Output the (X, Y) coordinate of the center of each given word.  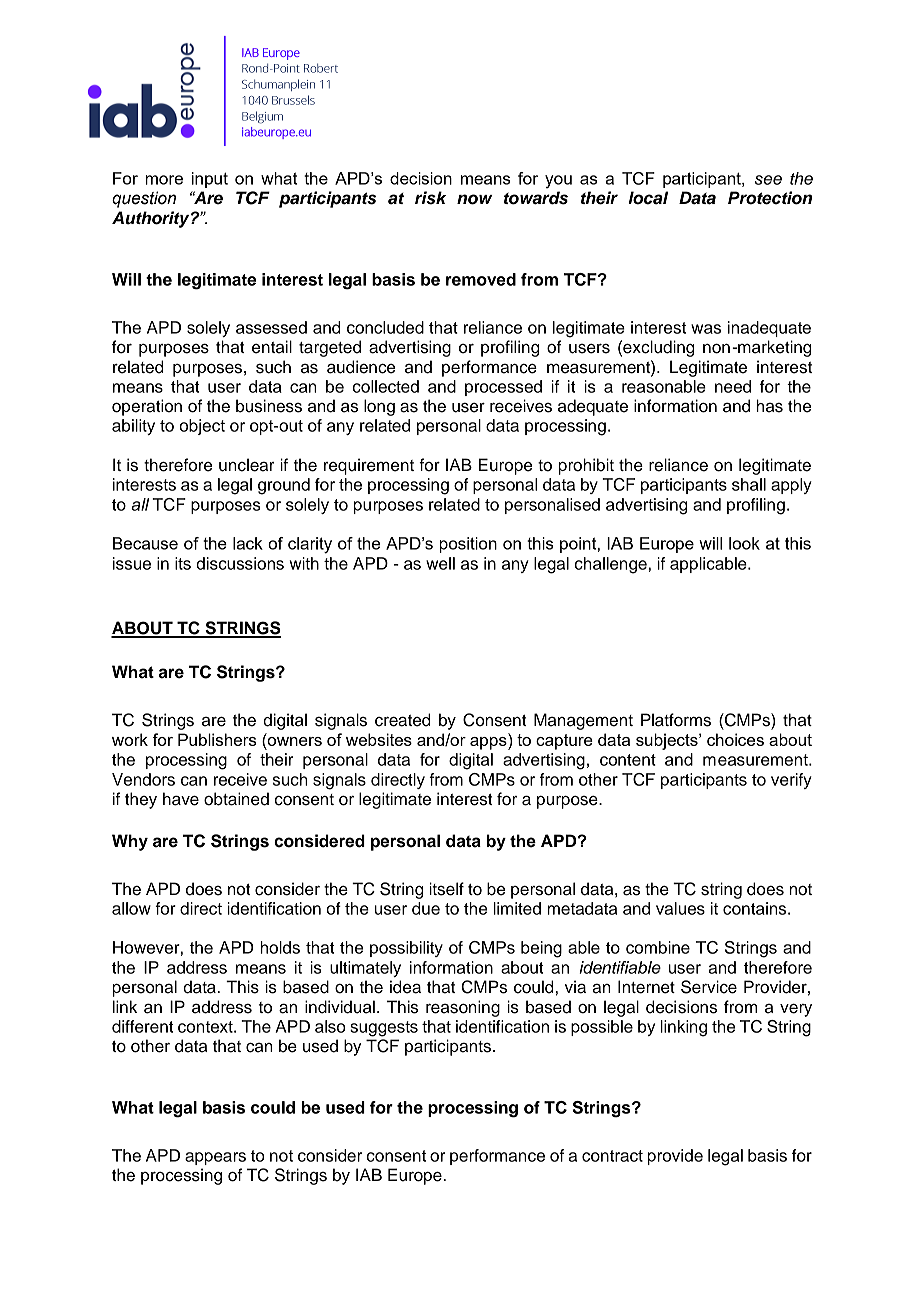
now (474, 199)
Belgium (262, 117)
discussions (240, 563)
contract (612, 1156)
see (768, 180)
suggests (384, 1029)
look (744, 543)
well (440, 563)
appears (215, 1158)
